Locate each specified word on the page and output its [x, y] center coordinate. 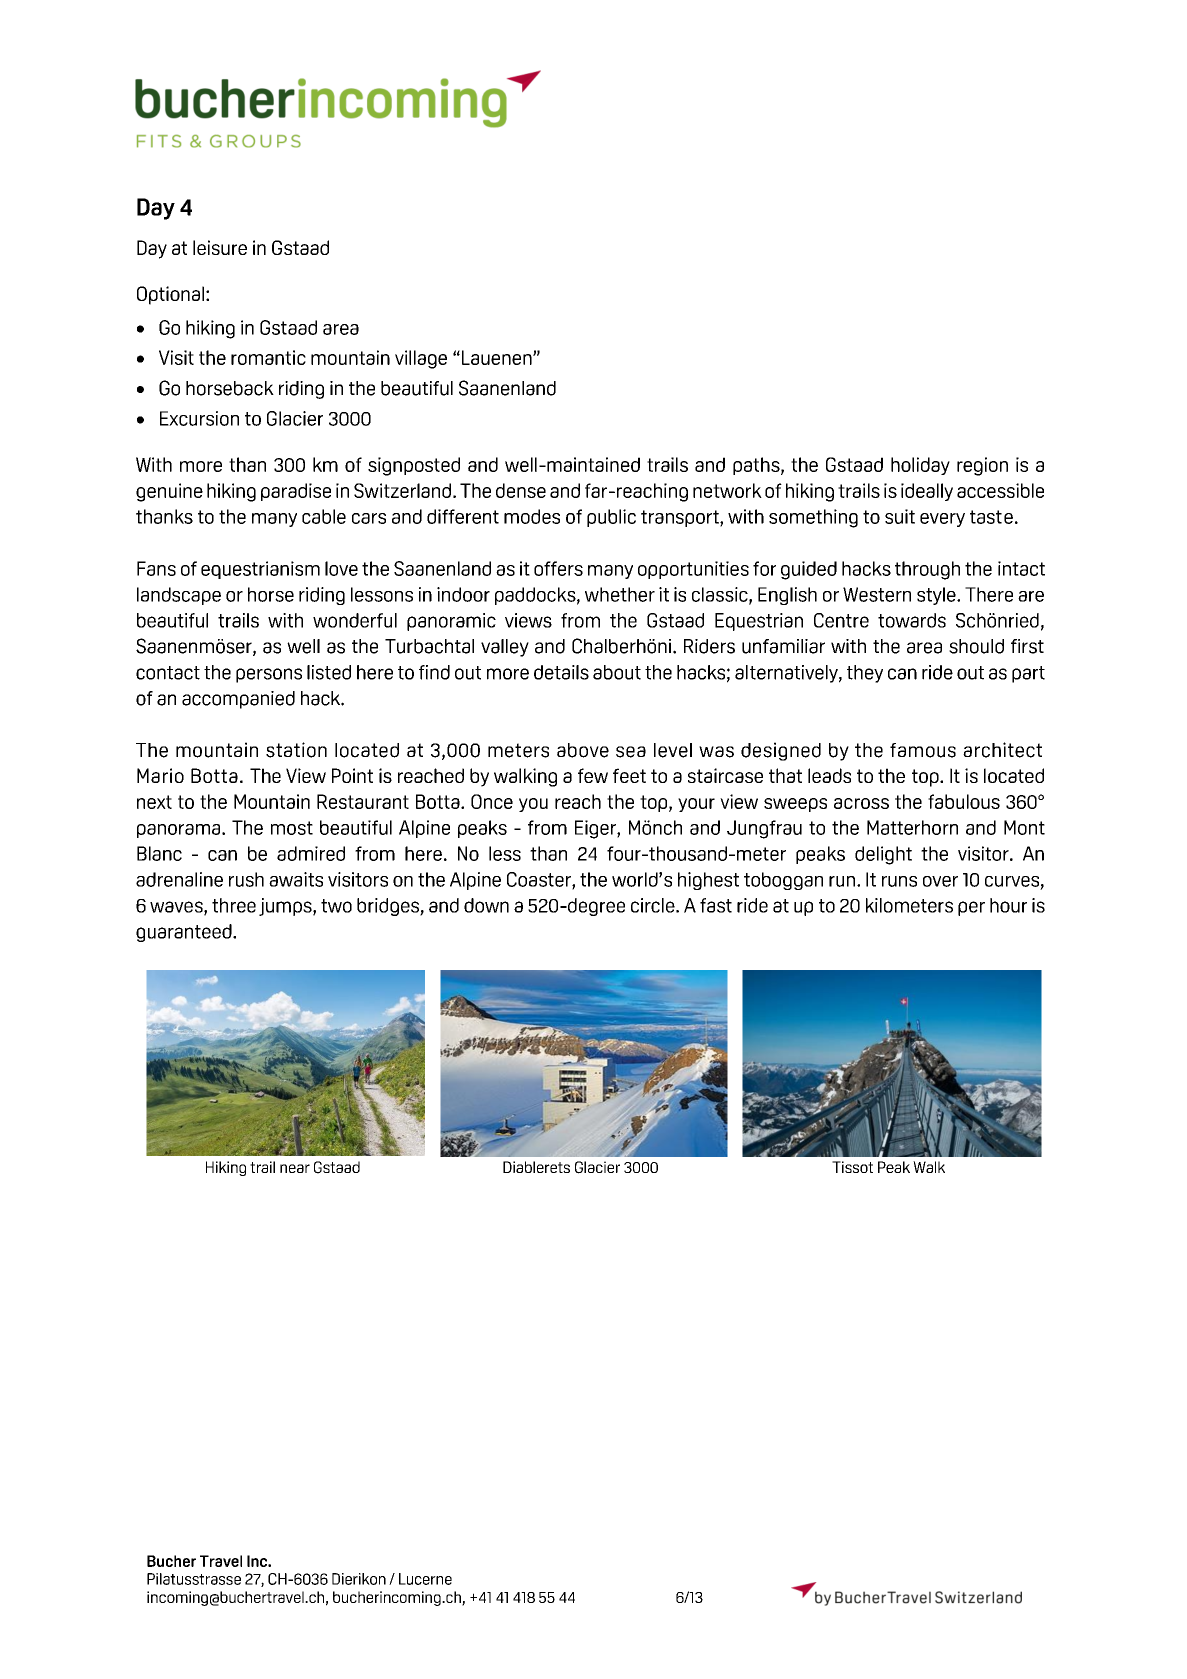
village [421, 359]
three [234, 905]
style [937, 596]
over [940, 881]
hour [1008, 905]
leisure [220, 247]
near [295, 1168]
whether [620, 594]
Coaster [540, 880]
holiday [920, 466]
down [486, 905]
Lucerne [425, 1579]
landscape [179, 596]
